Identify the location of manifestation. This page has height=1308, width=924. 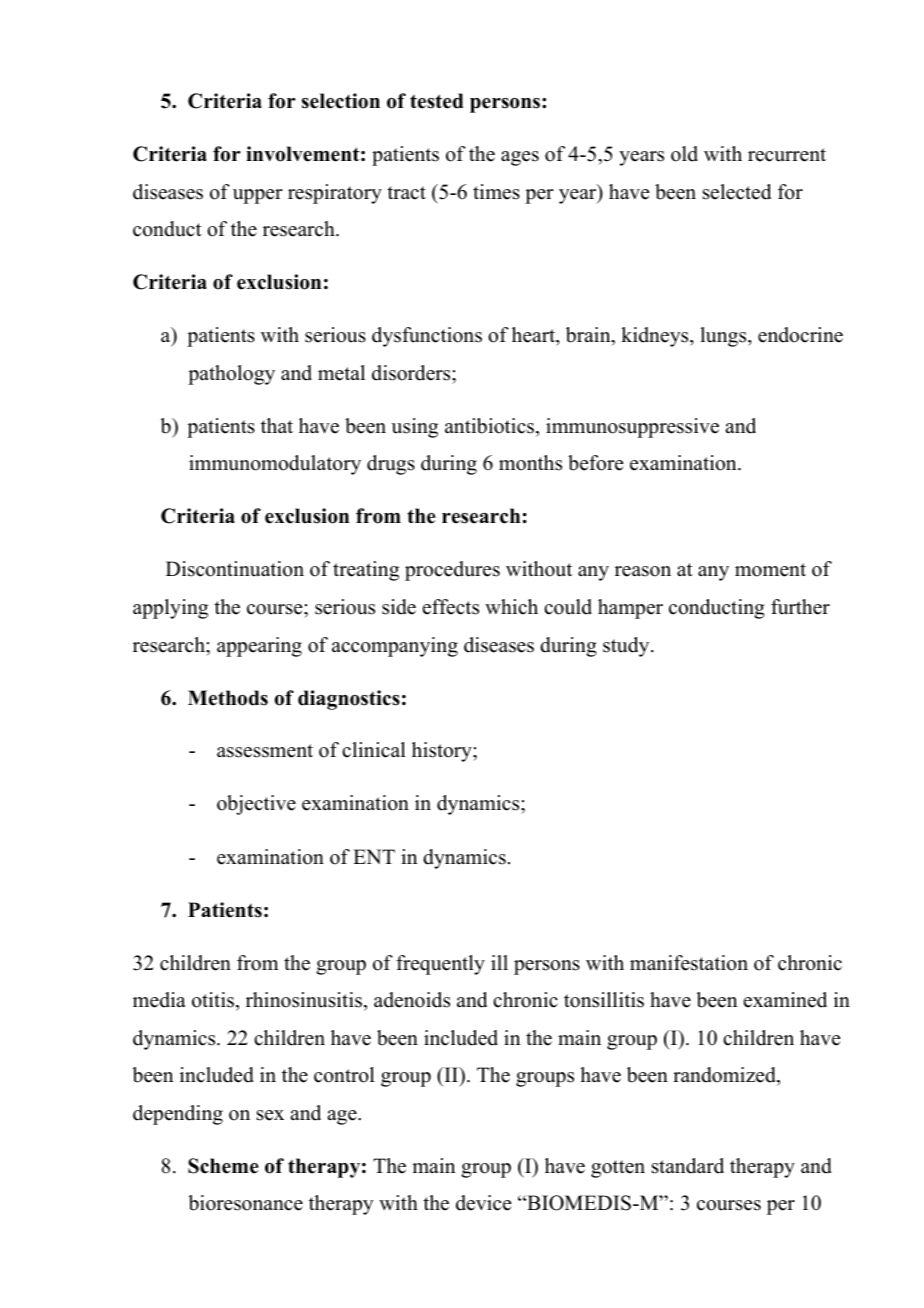
(689, 963).
